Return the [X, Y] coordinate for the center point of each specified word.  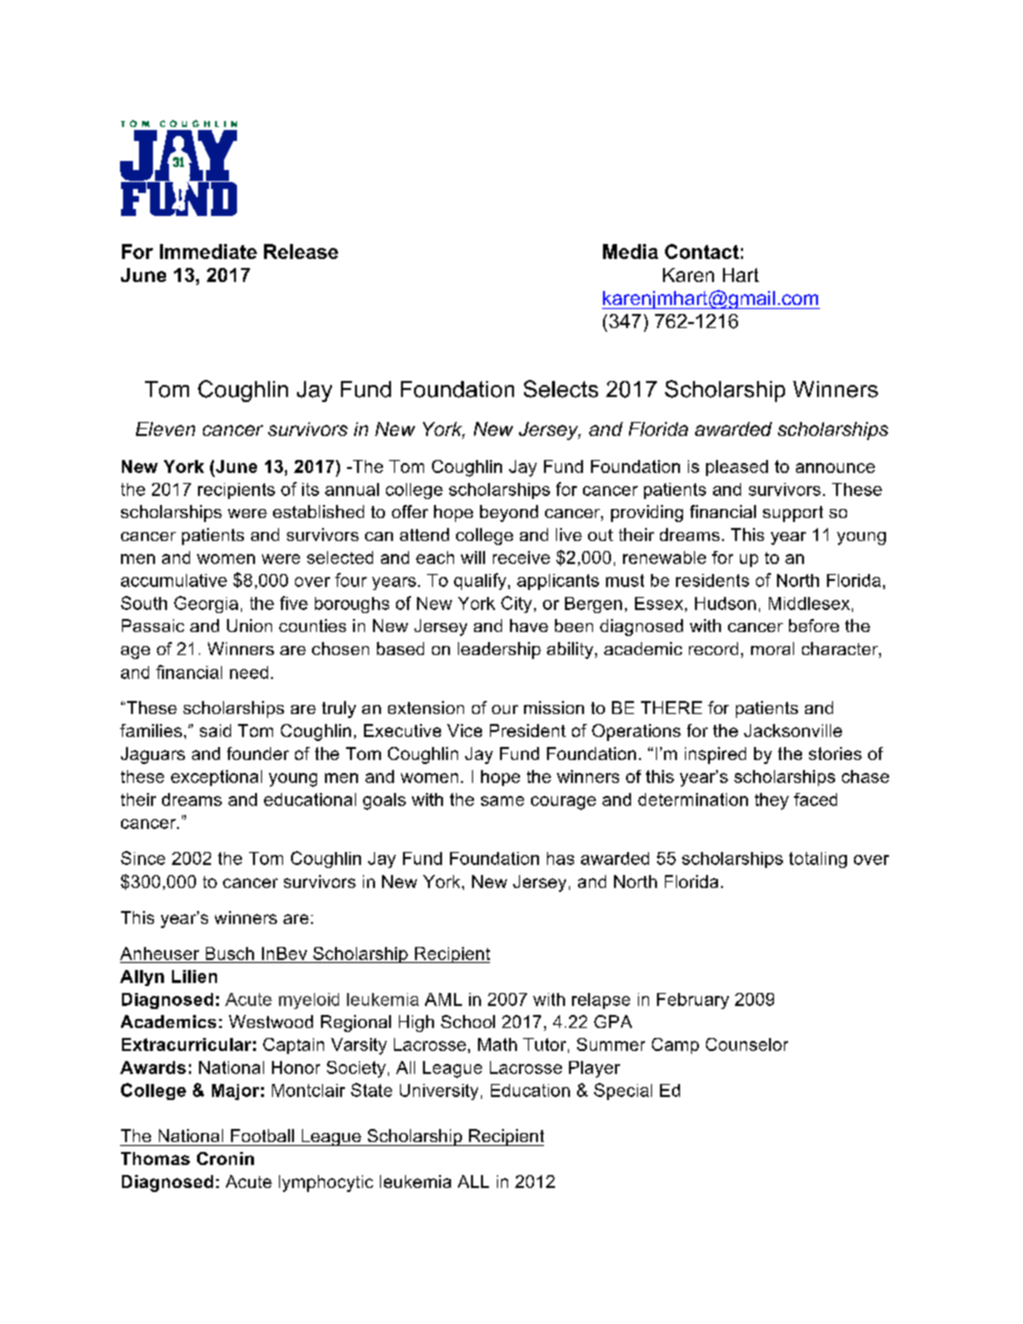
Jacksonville [793, 730]
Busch [230, 953]
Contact [702, 251]
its [310, 489]
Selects [561, 389]
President [528, 730]
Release [301, 251]
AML [443, 999]
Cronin [225, 1158]
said [215, 730]
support [793, 514]
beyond [509, 513]
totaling [818, 860]
